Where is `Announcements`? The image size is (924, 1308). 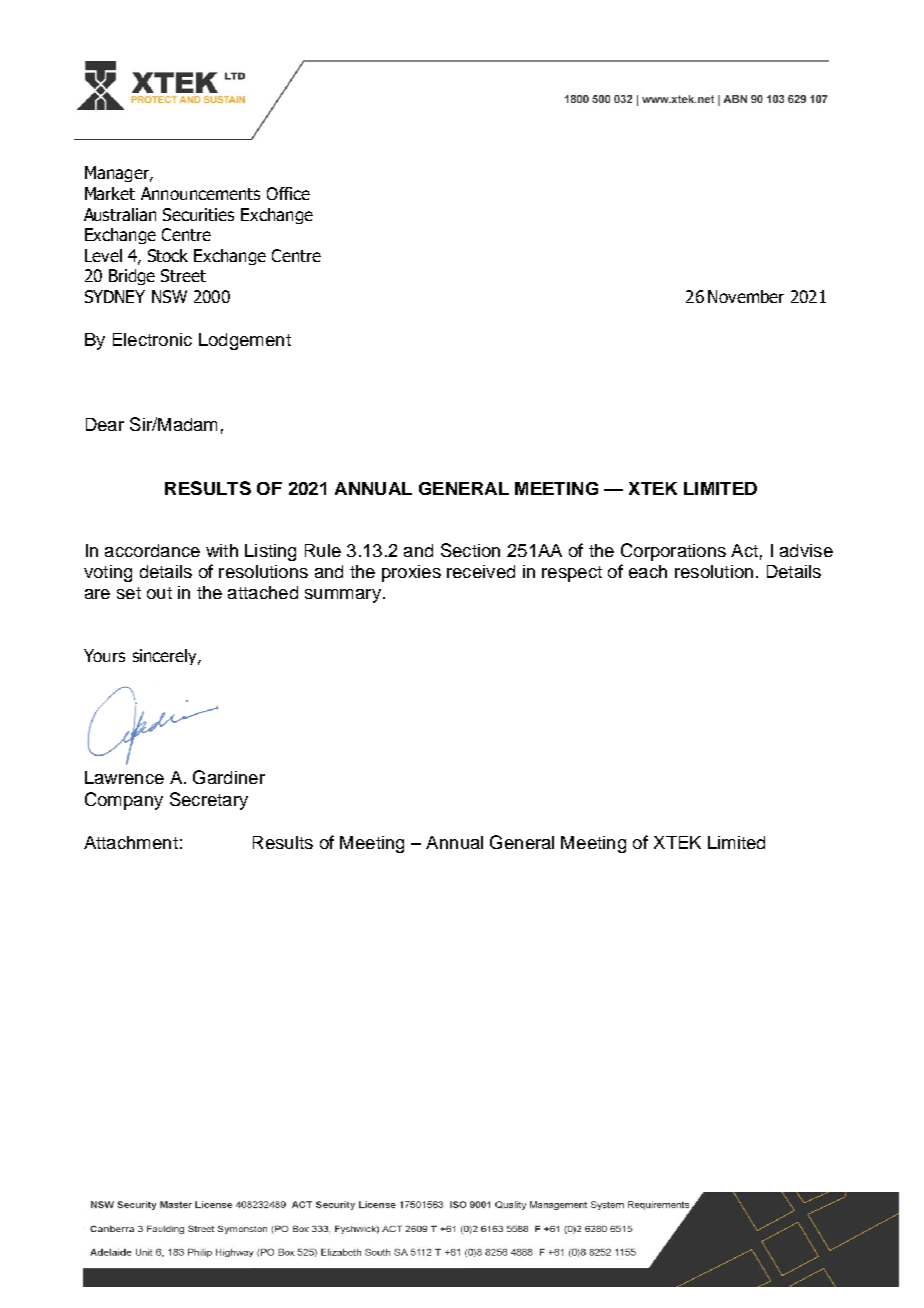 Announcements is located at coordinates (200, 193).
